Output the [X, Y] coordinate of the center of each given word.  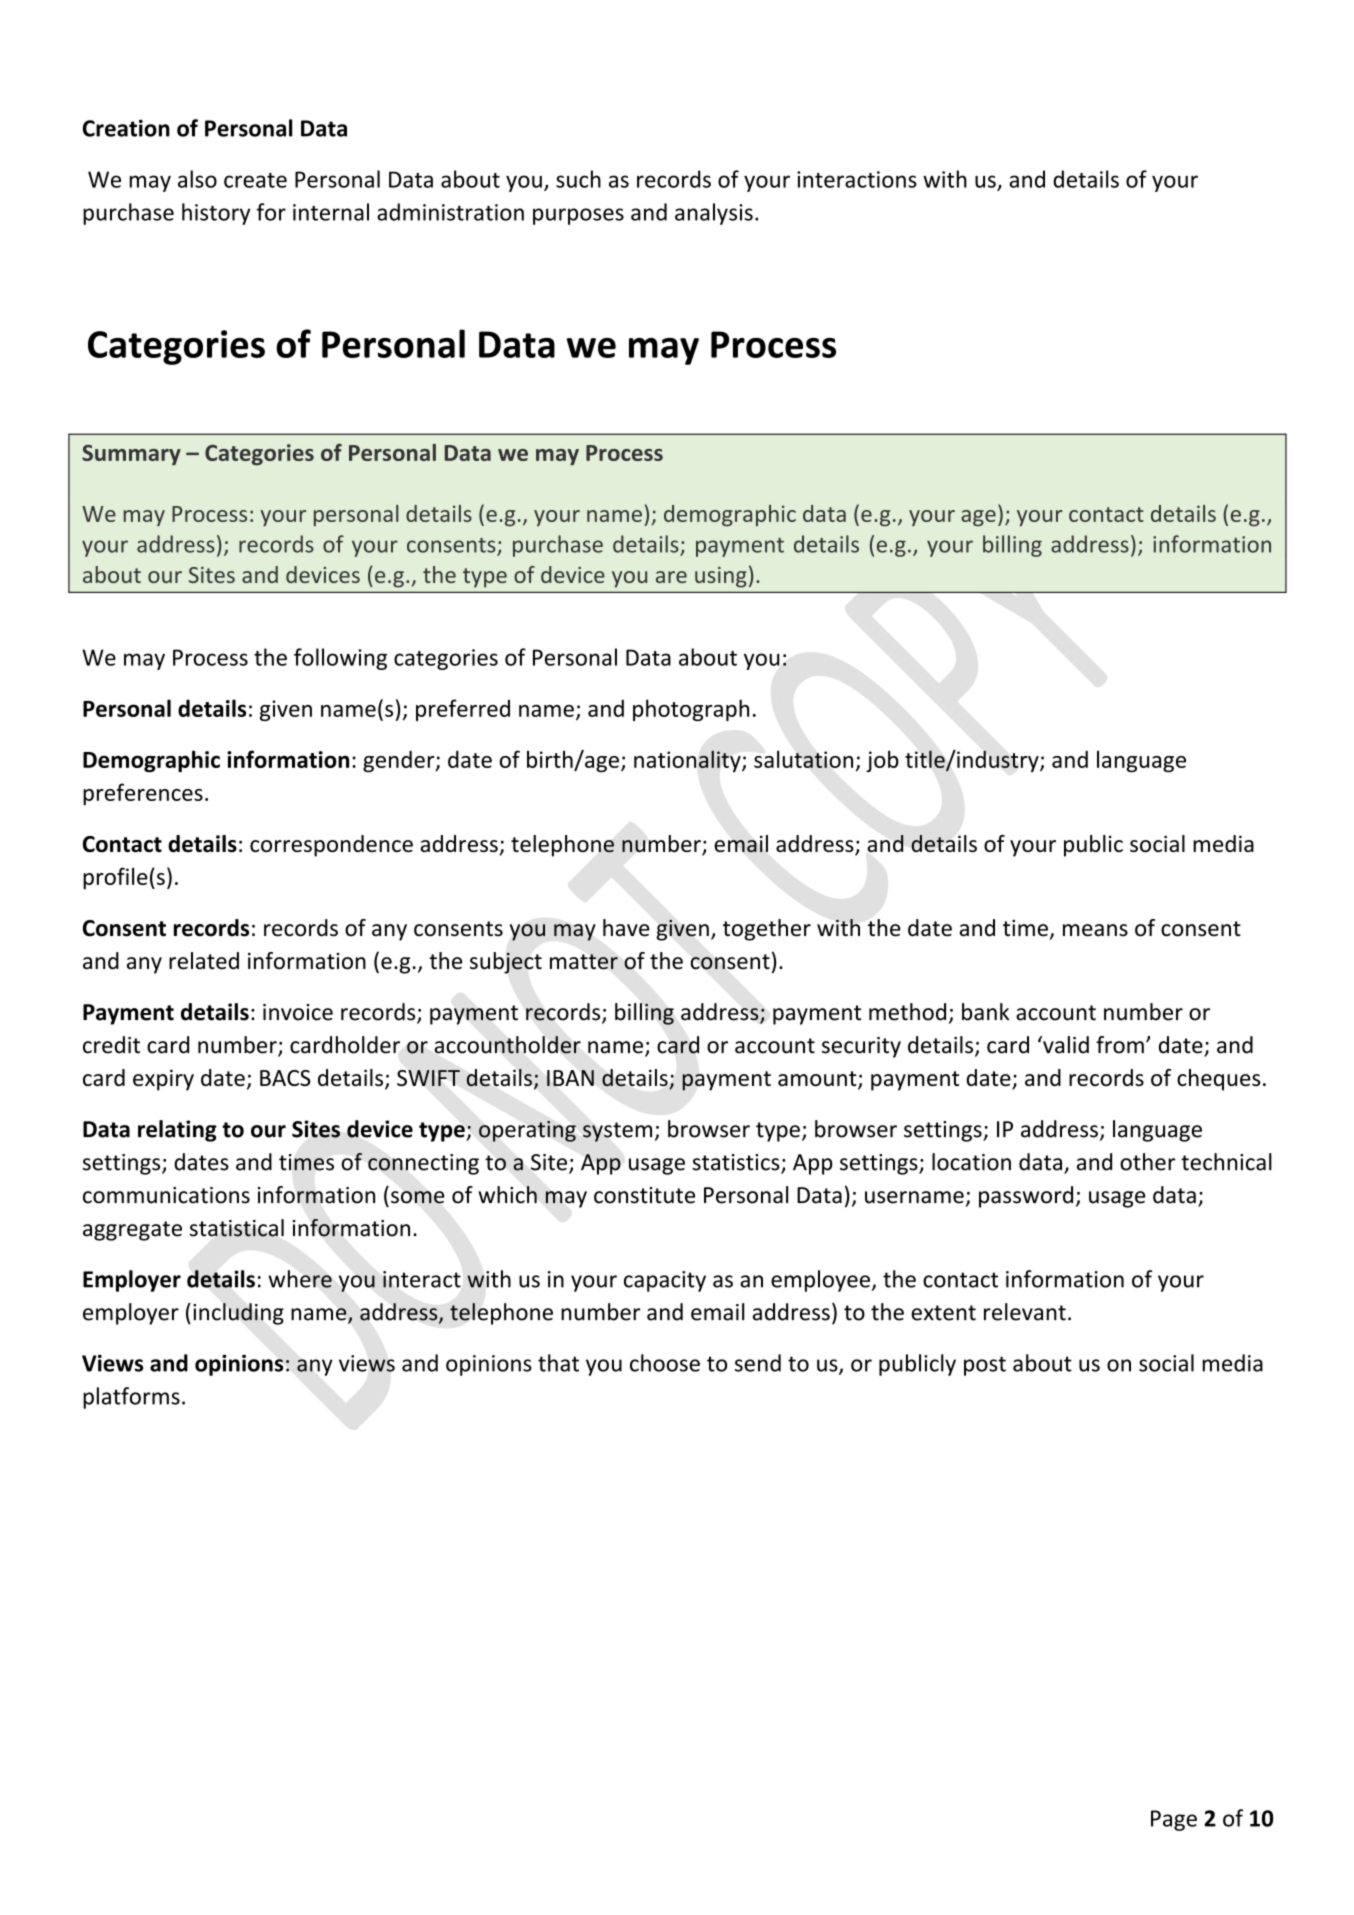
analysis [714, 214]
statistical [237, 1228]
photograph [691, 710]
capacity [665, 1281]
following [340, 659]
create [255, 180]
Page [1174, 1820]
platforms [131, 1398]
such [578, 179]
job [882, 761]
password [1026, 1197]
